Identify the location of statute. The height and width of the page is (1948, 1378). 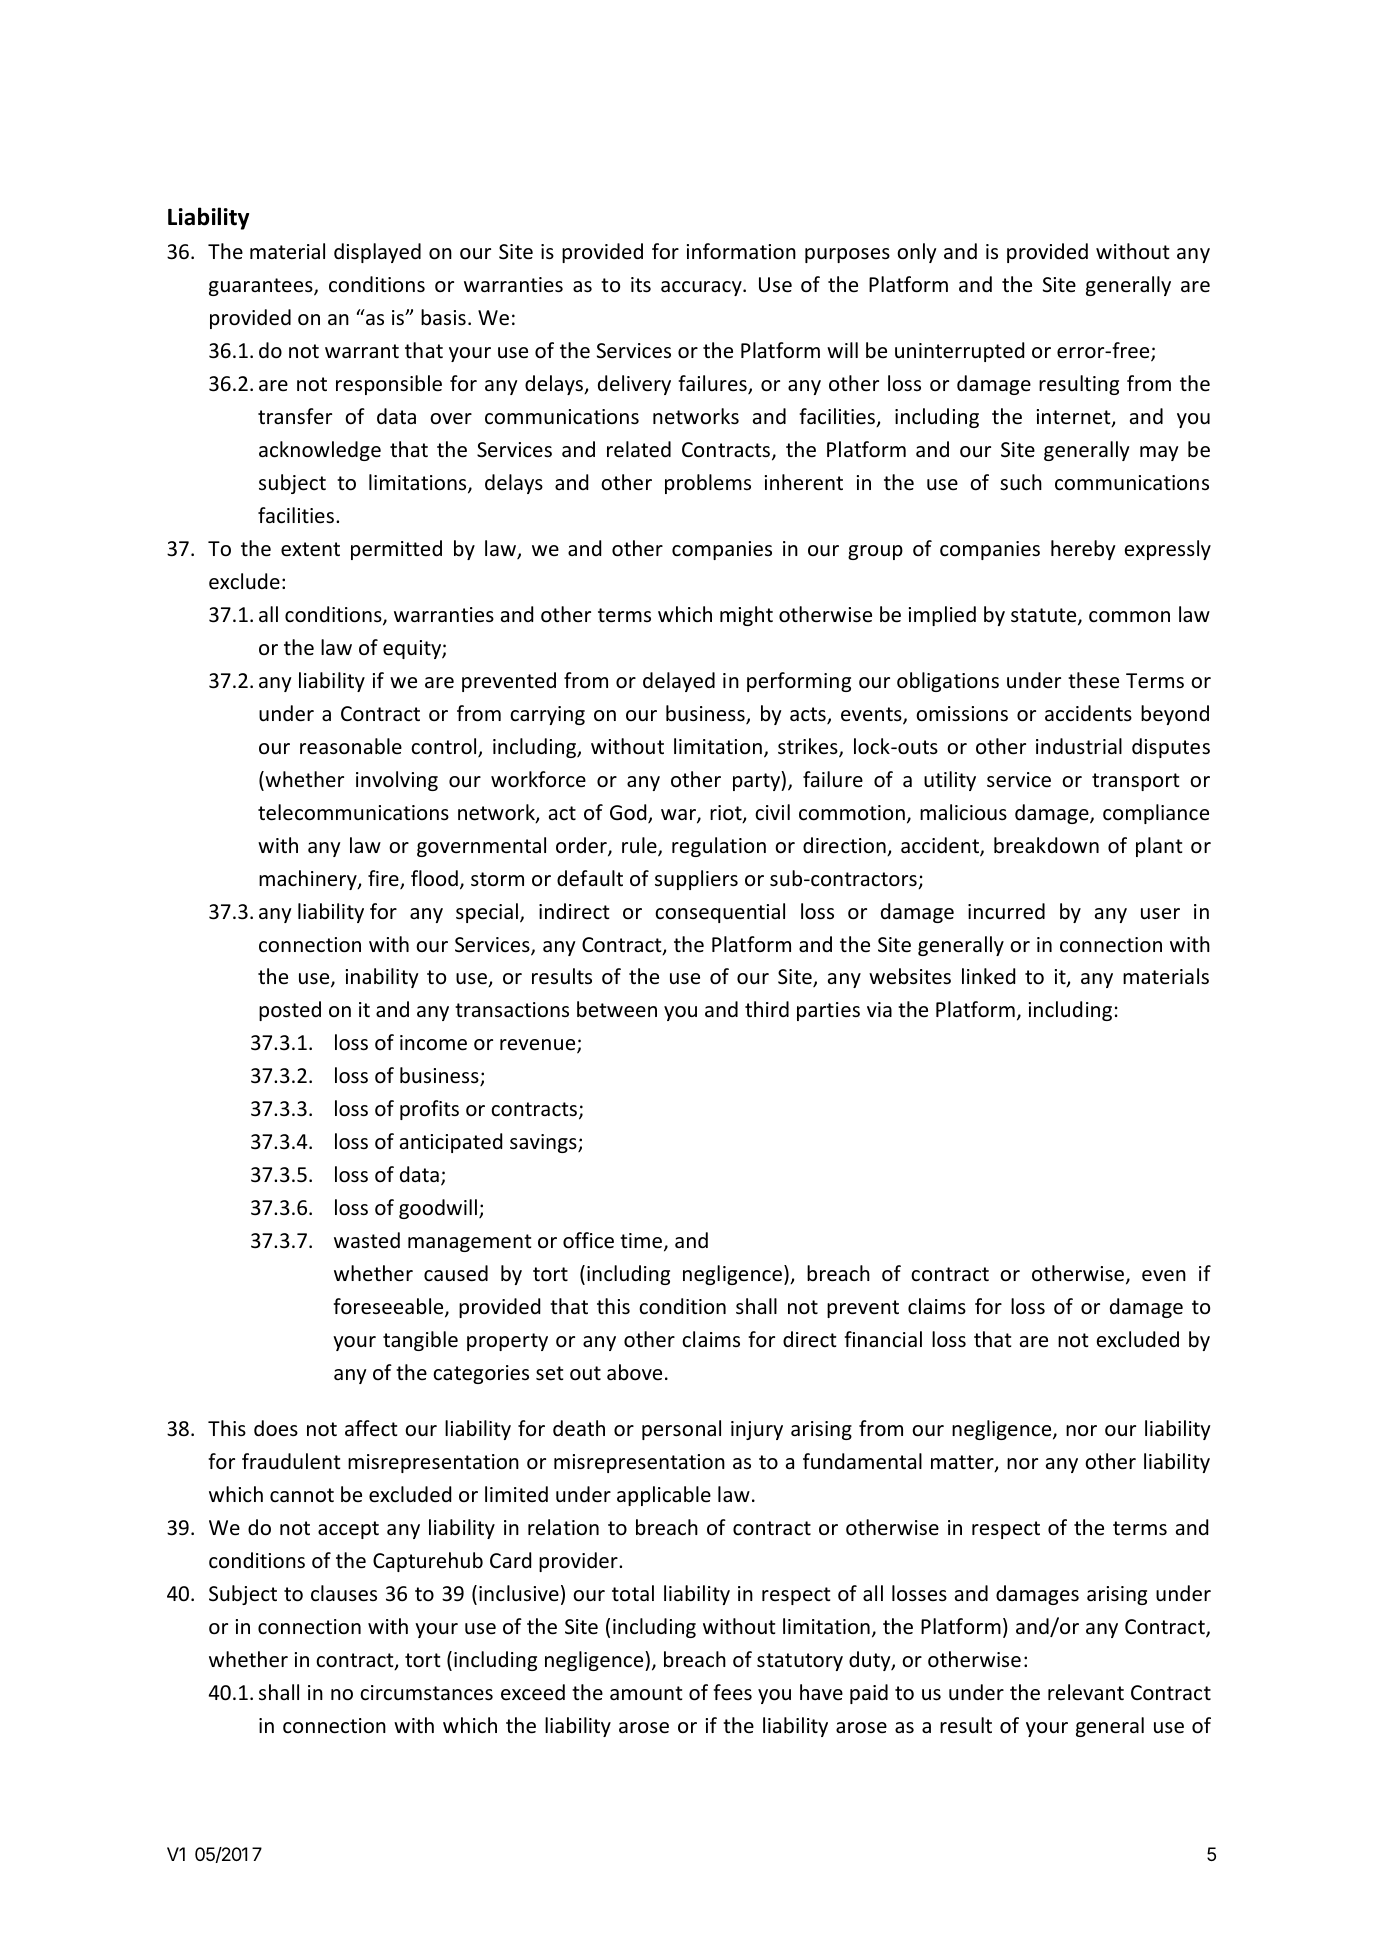
(1045, 616).
